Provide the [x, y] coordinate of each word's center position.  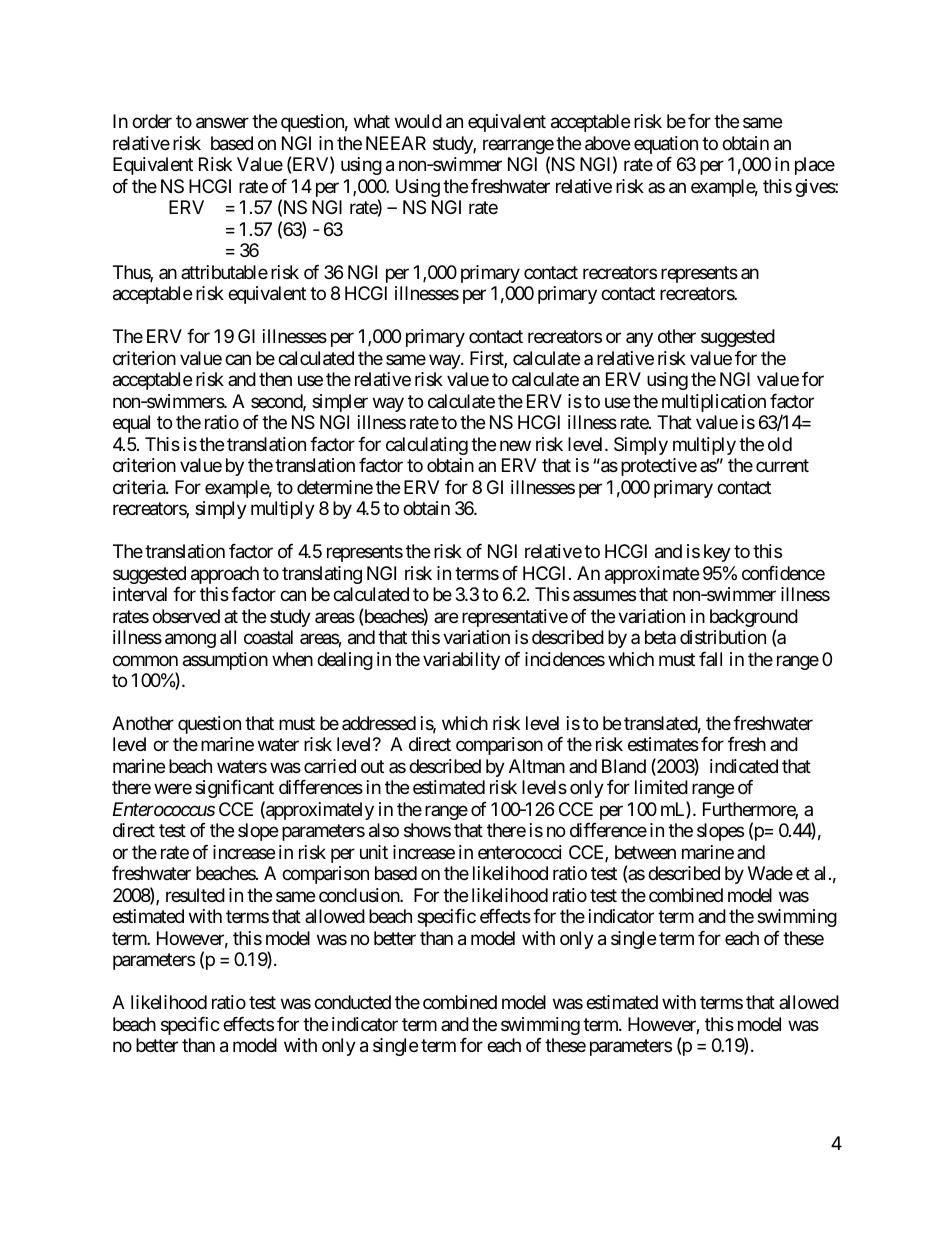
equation [666, 145]
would [418, 121]
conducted [352, 1002]
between [645, 852]
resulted [195, 895]
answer [222, 123]
